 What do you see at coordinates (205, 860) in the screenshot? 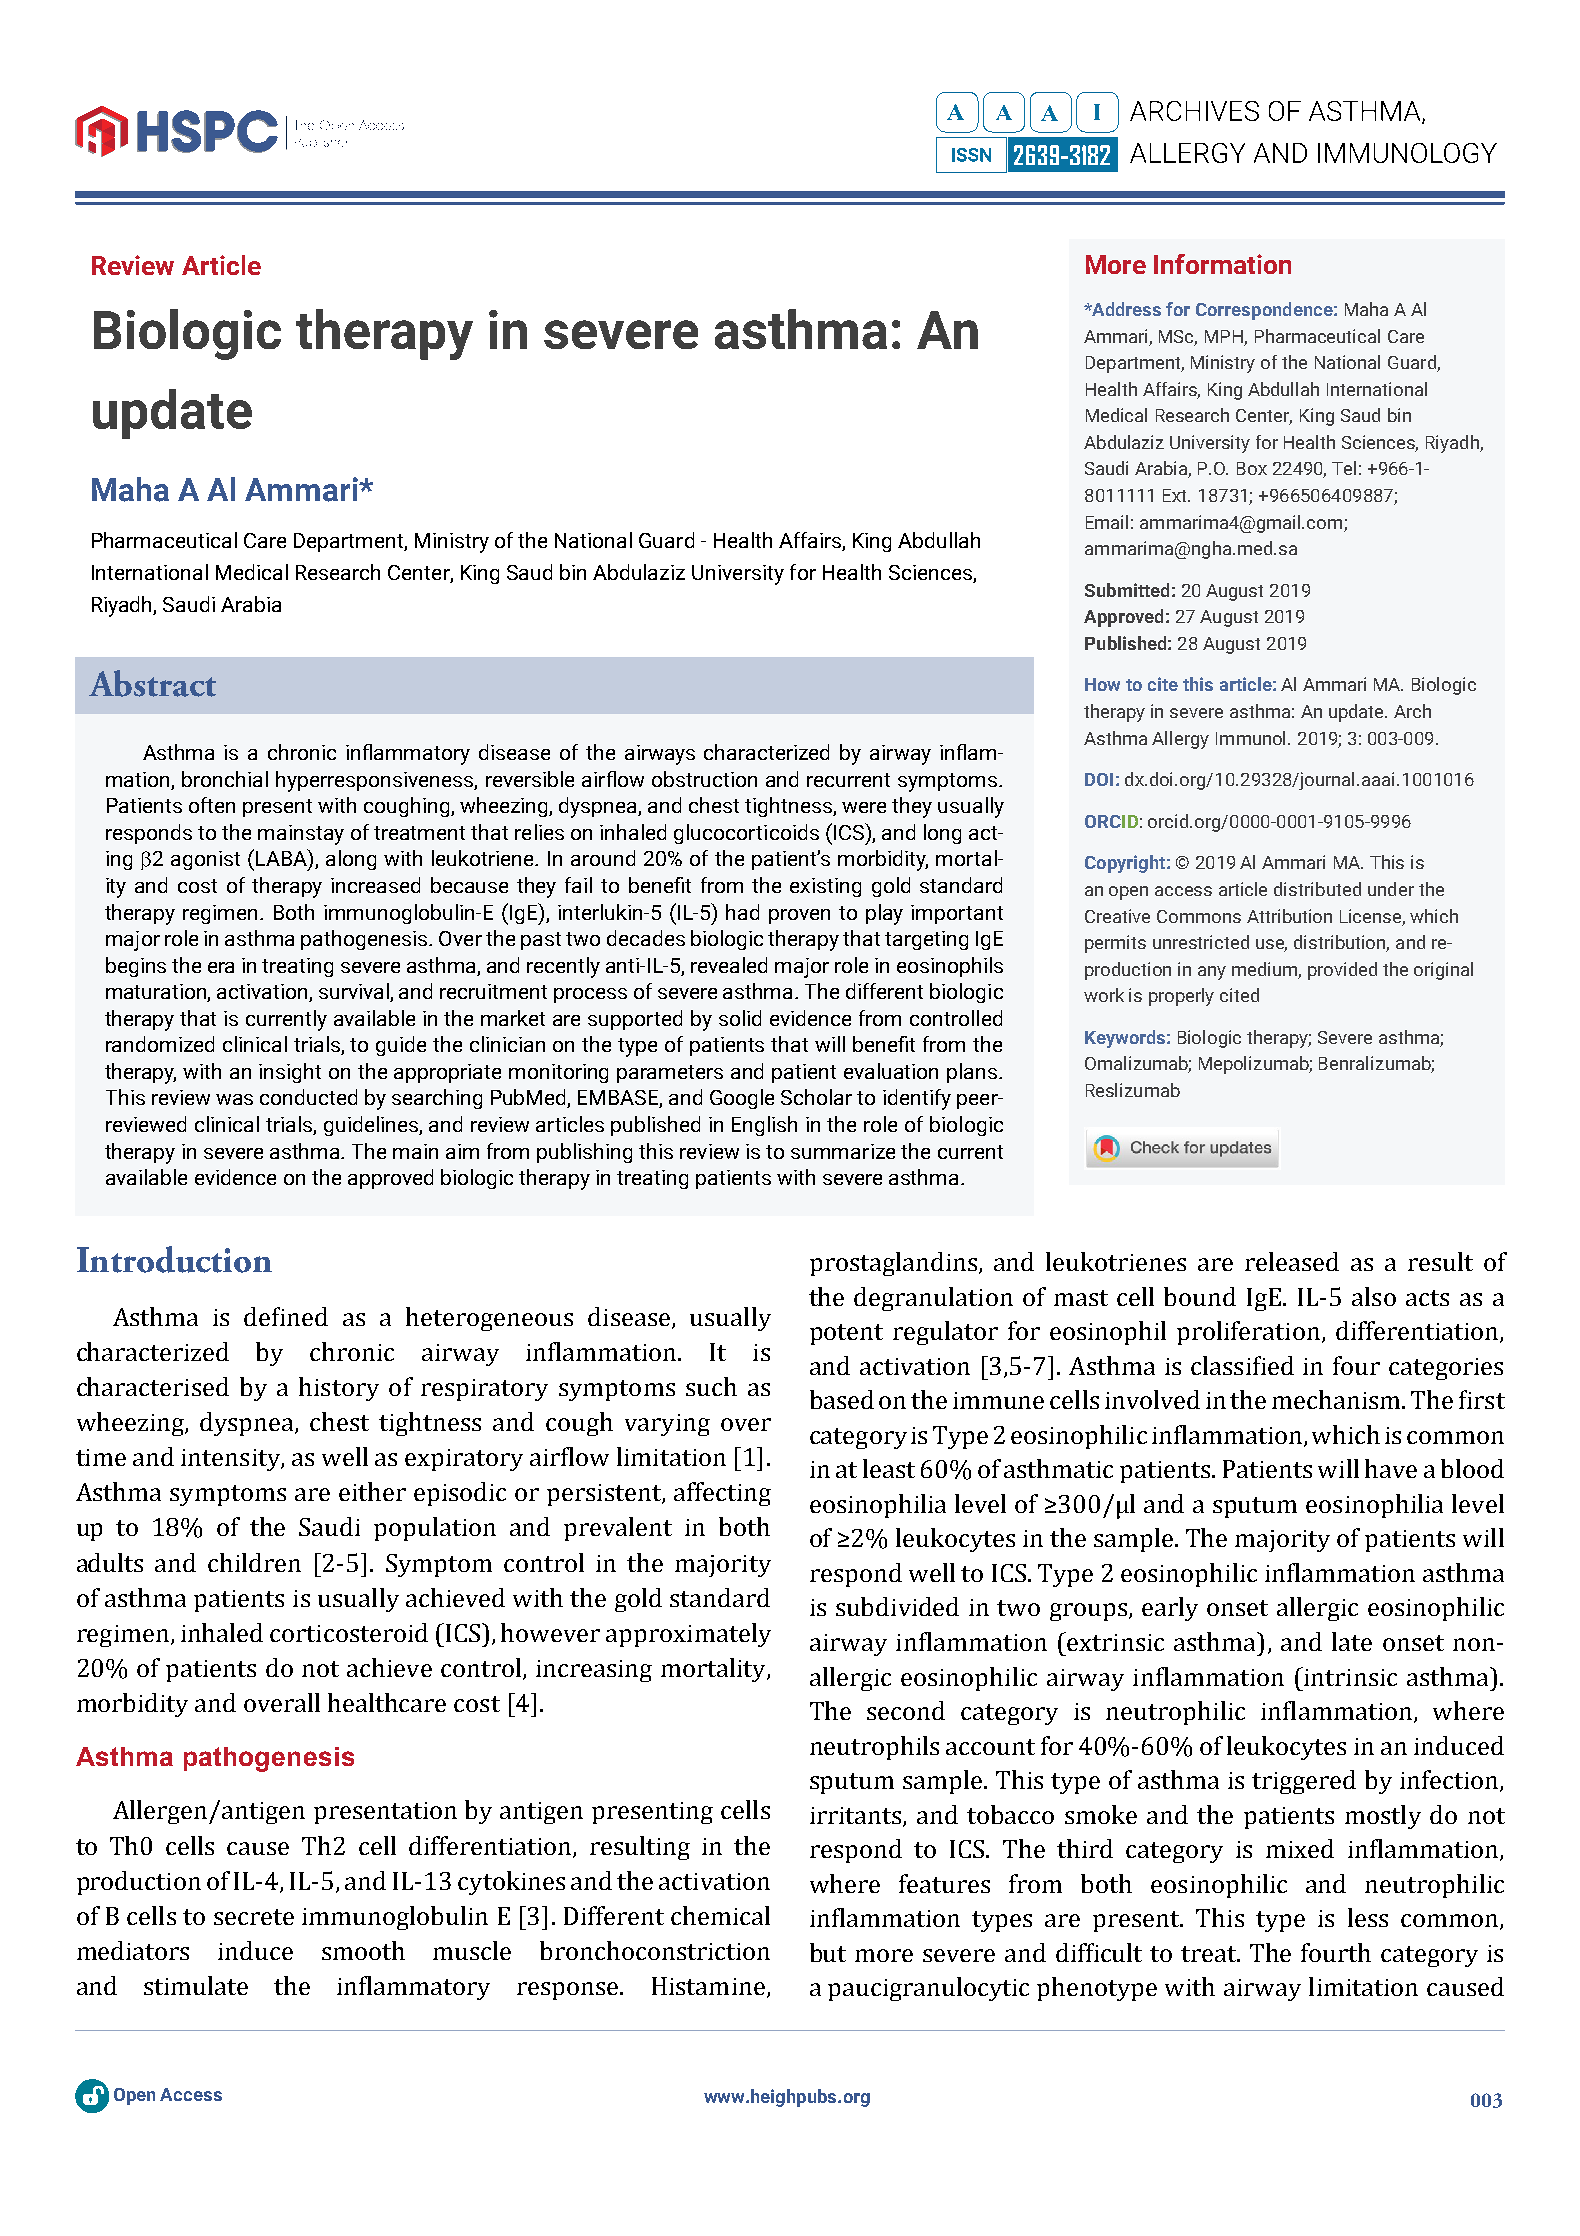
I see `agonist` at bounding box center [205, 860].
